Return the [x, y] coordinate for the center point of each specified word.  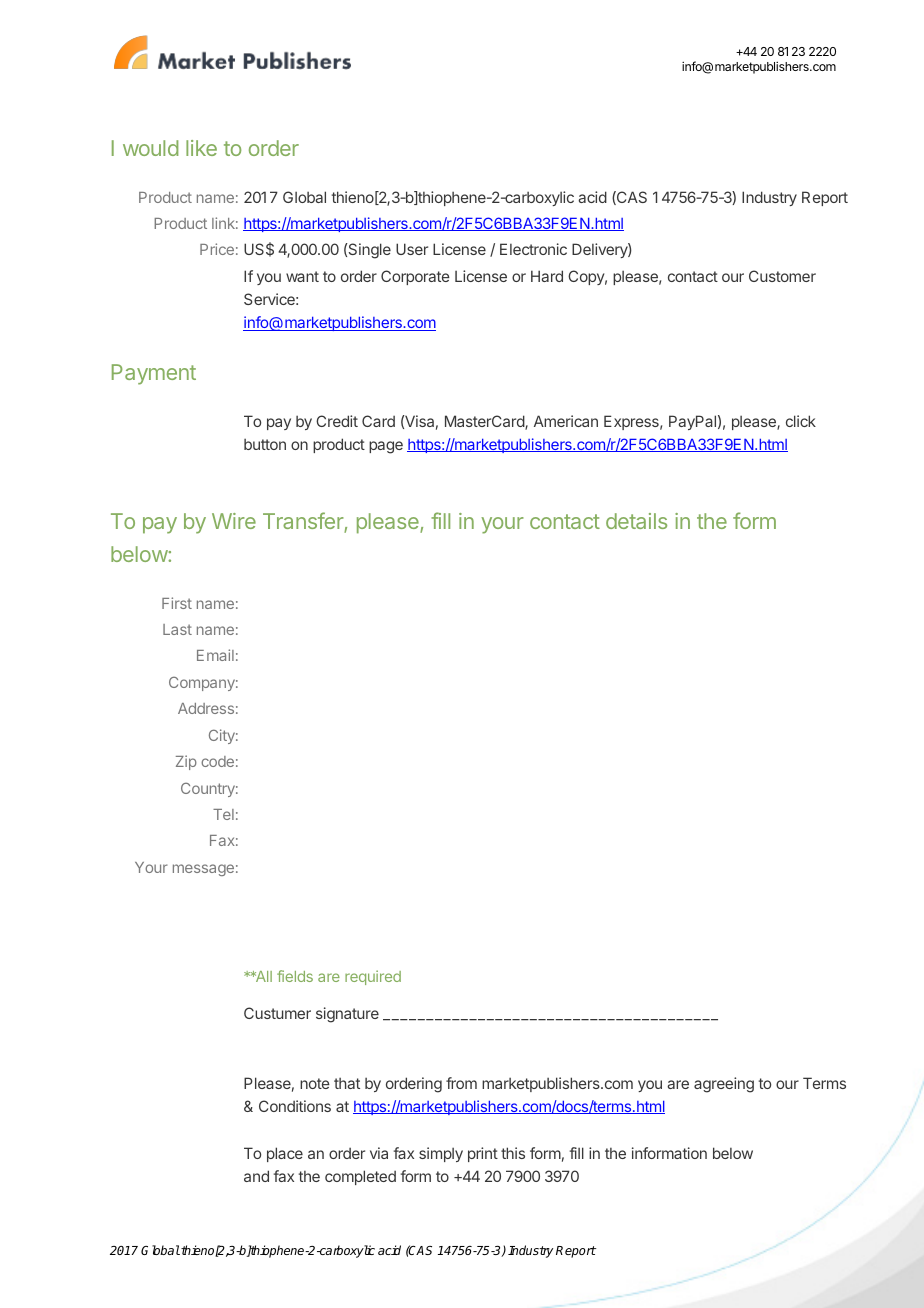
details [636, 521]
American [566, 421]
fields [295, 976]
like [201, 148]
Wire [234, 521]
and [256, 1176]
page [386, 447]
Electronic [533, 249]
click [801, 421]
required [373, 977]
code [217, 761]
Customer [782, 276]
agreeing [724, 1085]
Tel [223, 814]
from [461, 1083]
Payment [154, 374]
